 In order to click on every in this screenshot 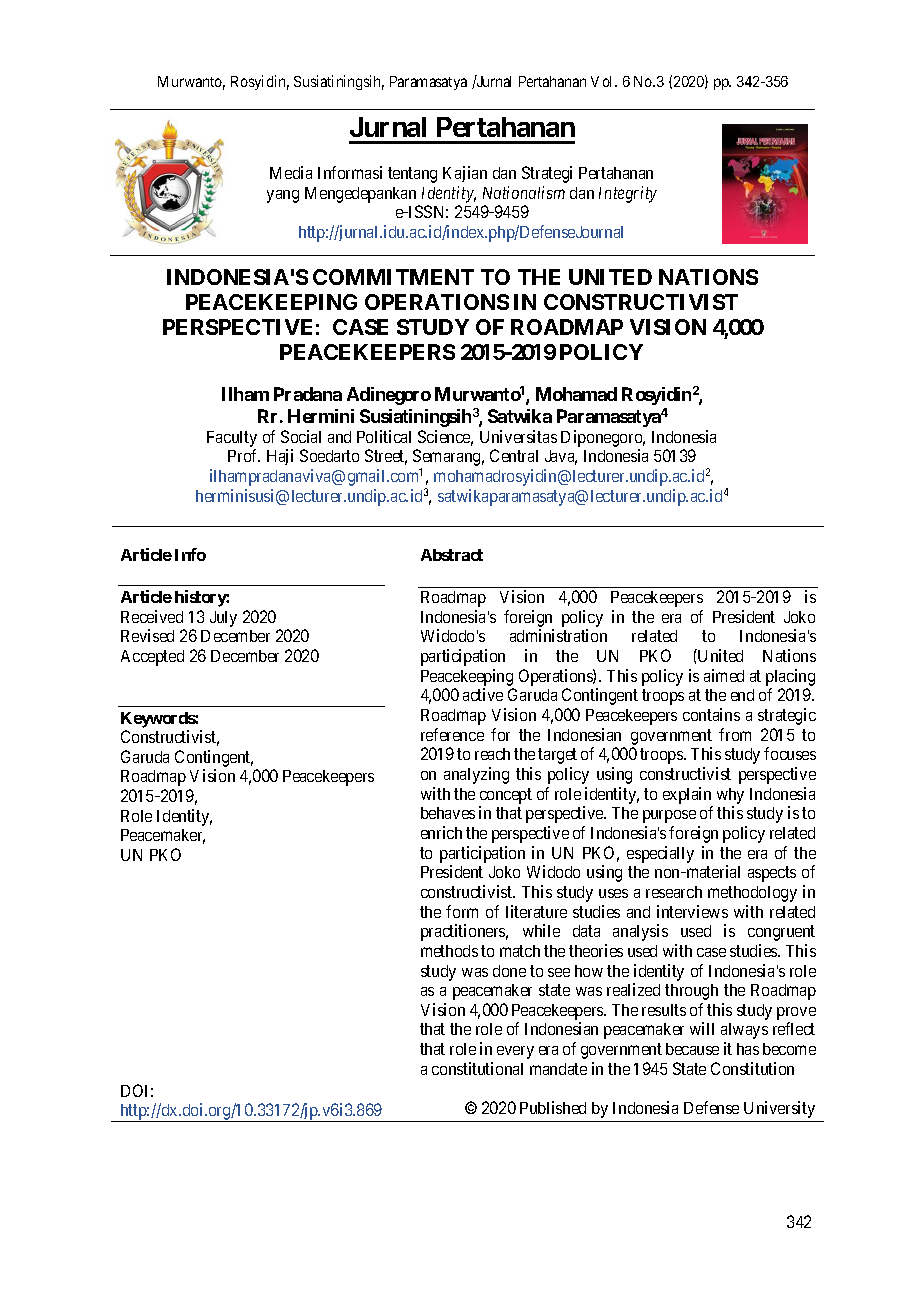, I will do `click(515, 1052)`.
